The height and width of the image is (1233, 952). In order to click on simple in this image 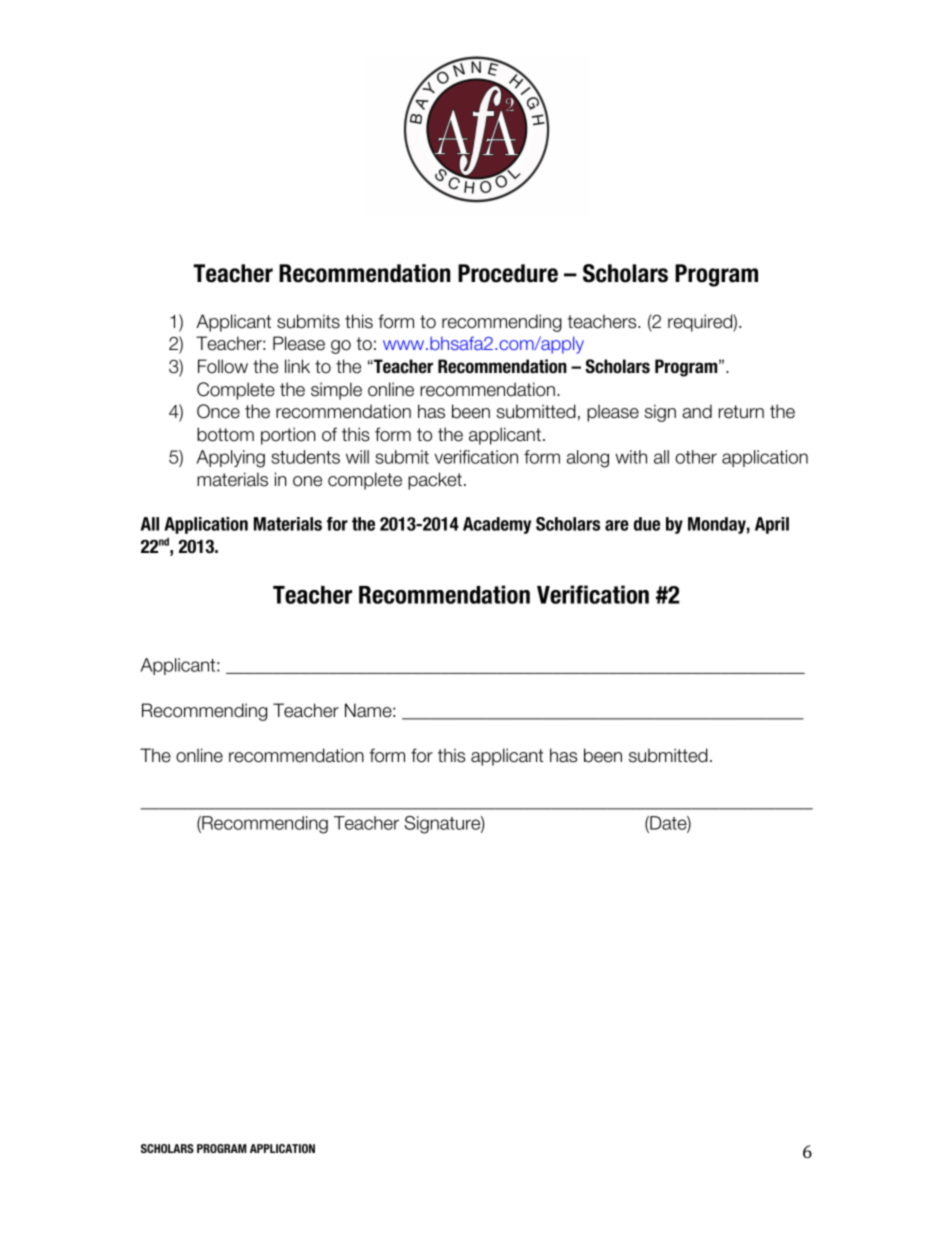, I will do `click(336, 391)`.
